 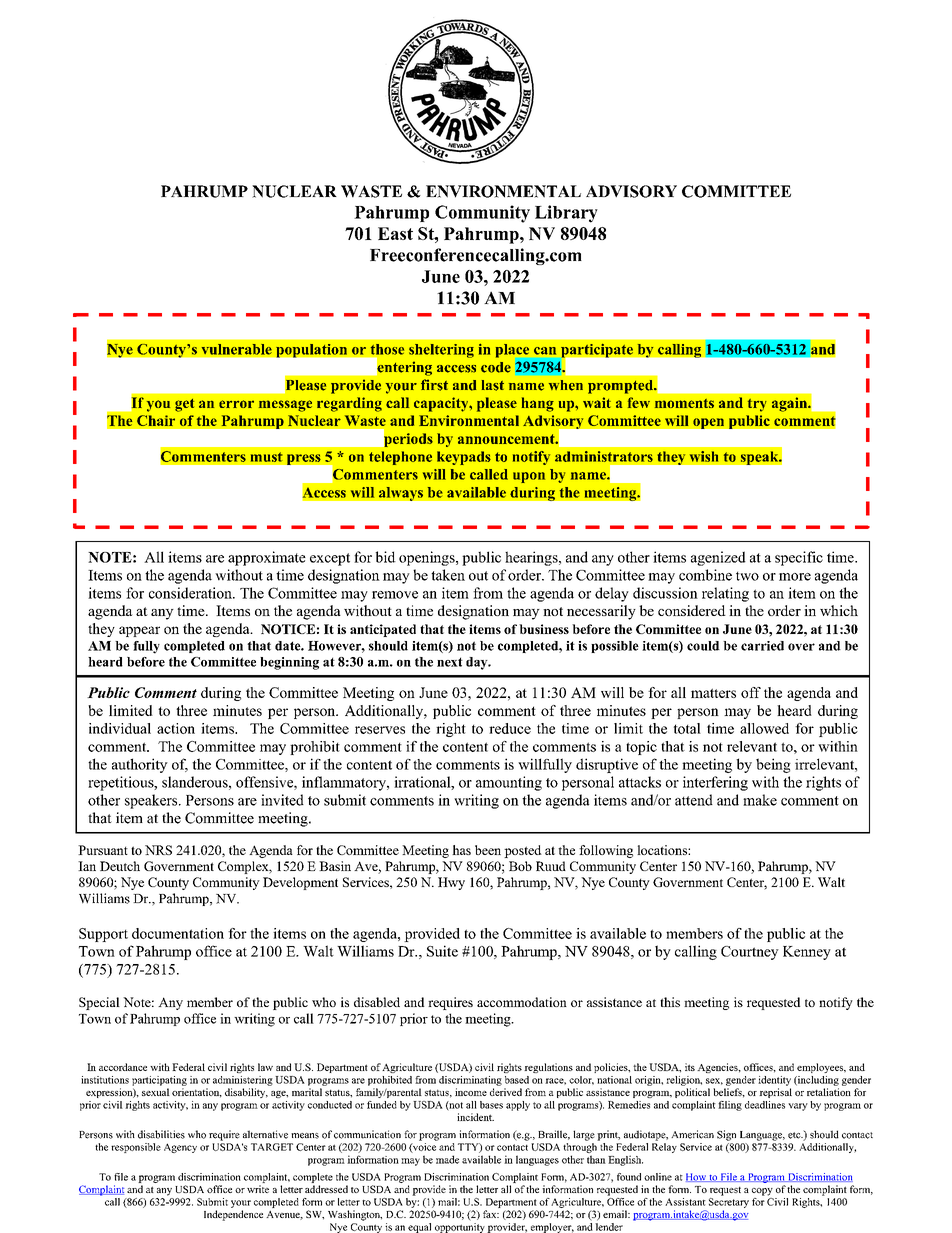 I want to click on Library, so click(x=566, y=214).
